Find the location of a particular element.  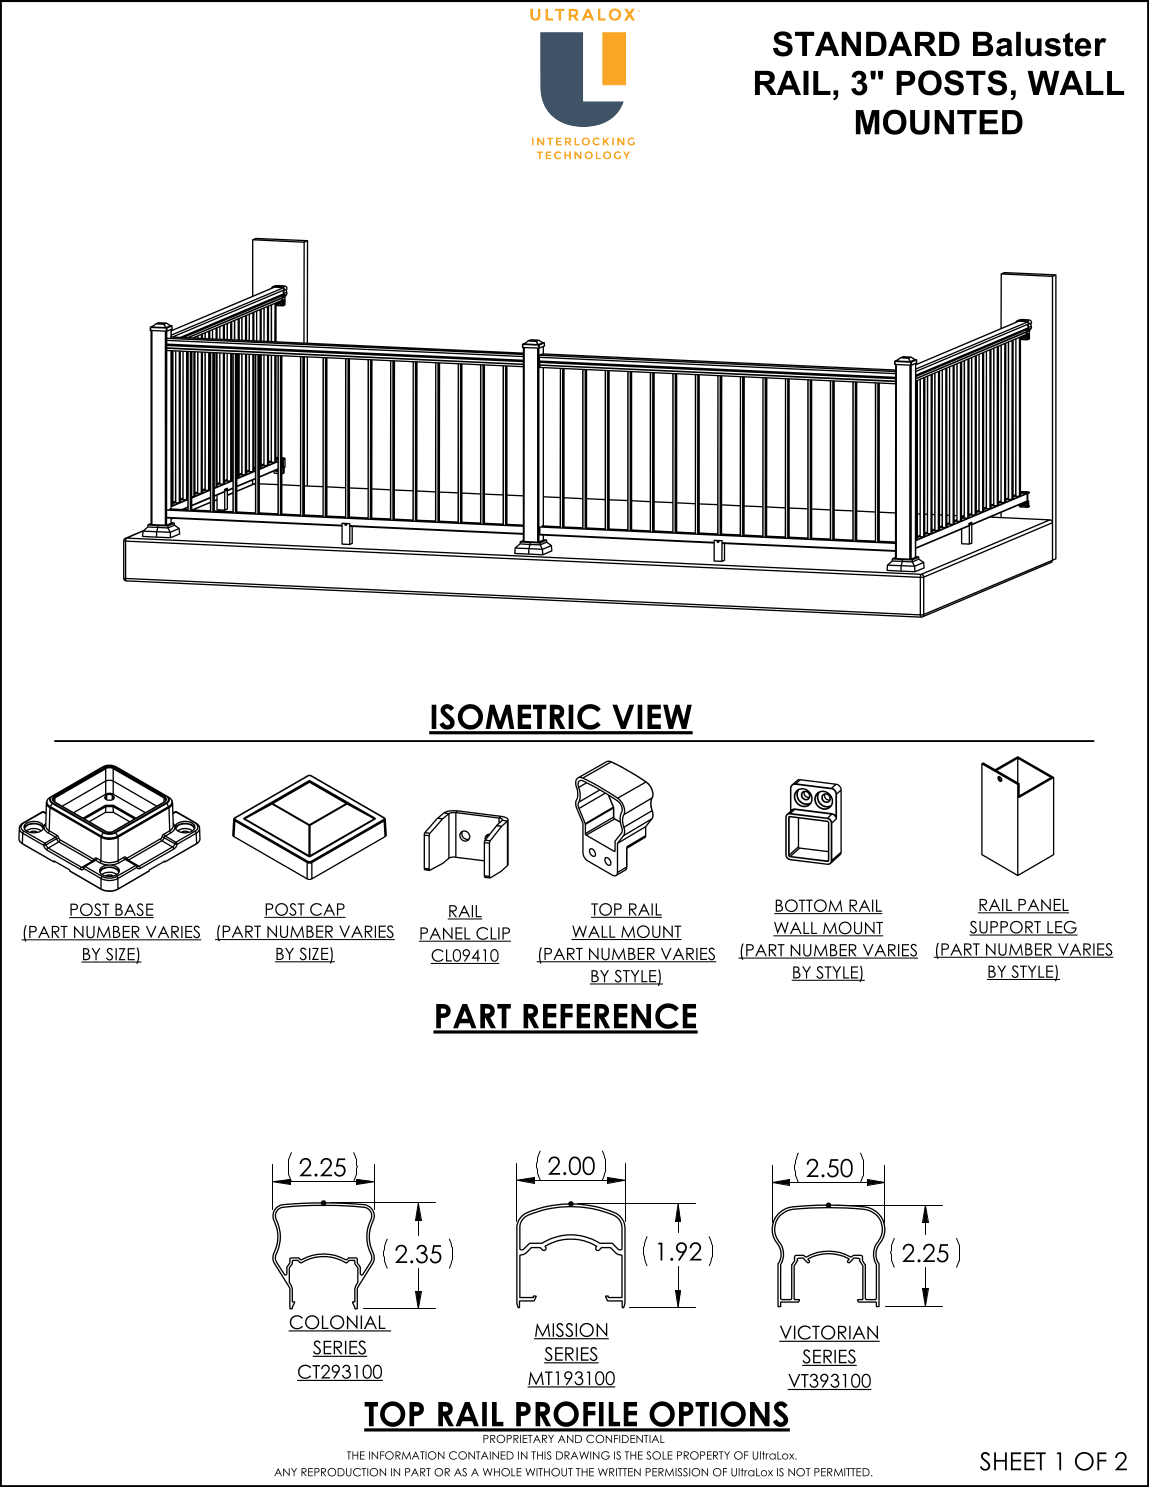

LEG is located at coordinates (1061, 928).
